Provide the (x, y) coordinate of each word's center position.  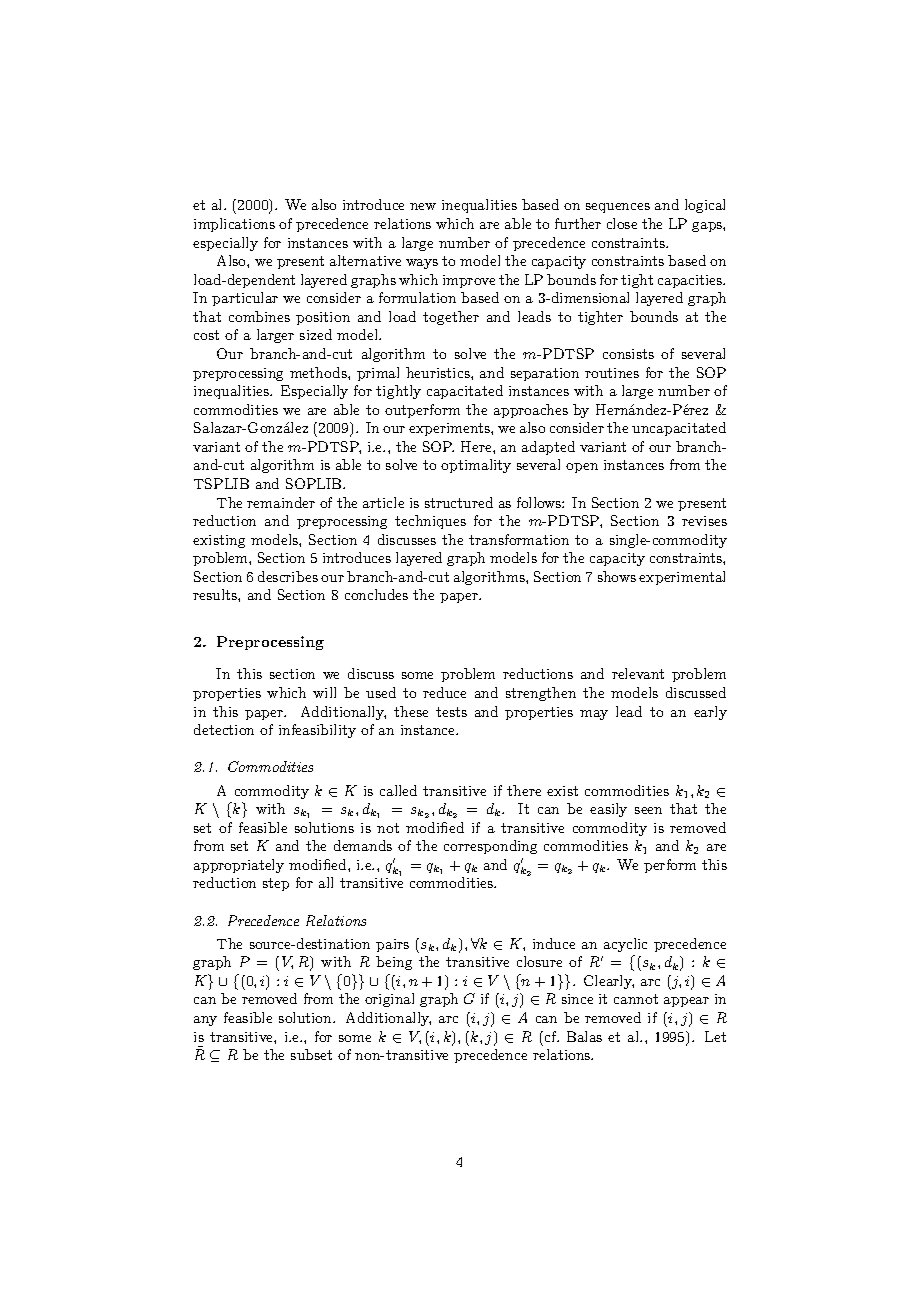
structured (459, 502)
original (389, 1000)
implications (234, 225)
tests (451, 712)
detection (224, 729)
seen (648, 810)
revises (704, 521)
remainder (281, 502)
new (423, 206)
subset (311, 1054)
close (622, 223)
